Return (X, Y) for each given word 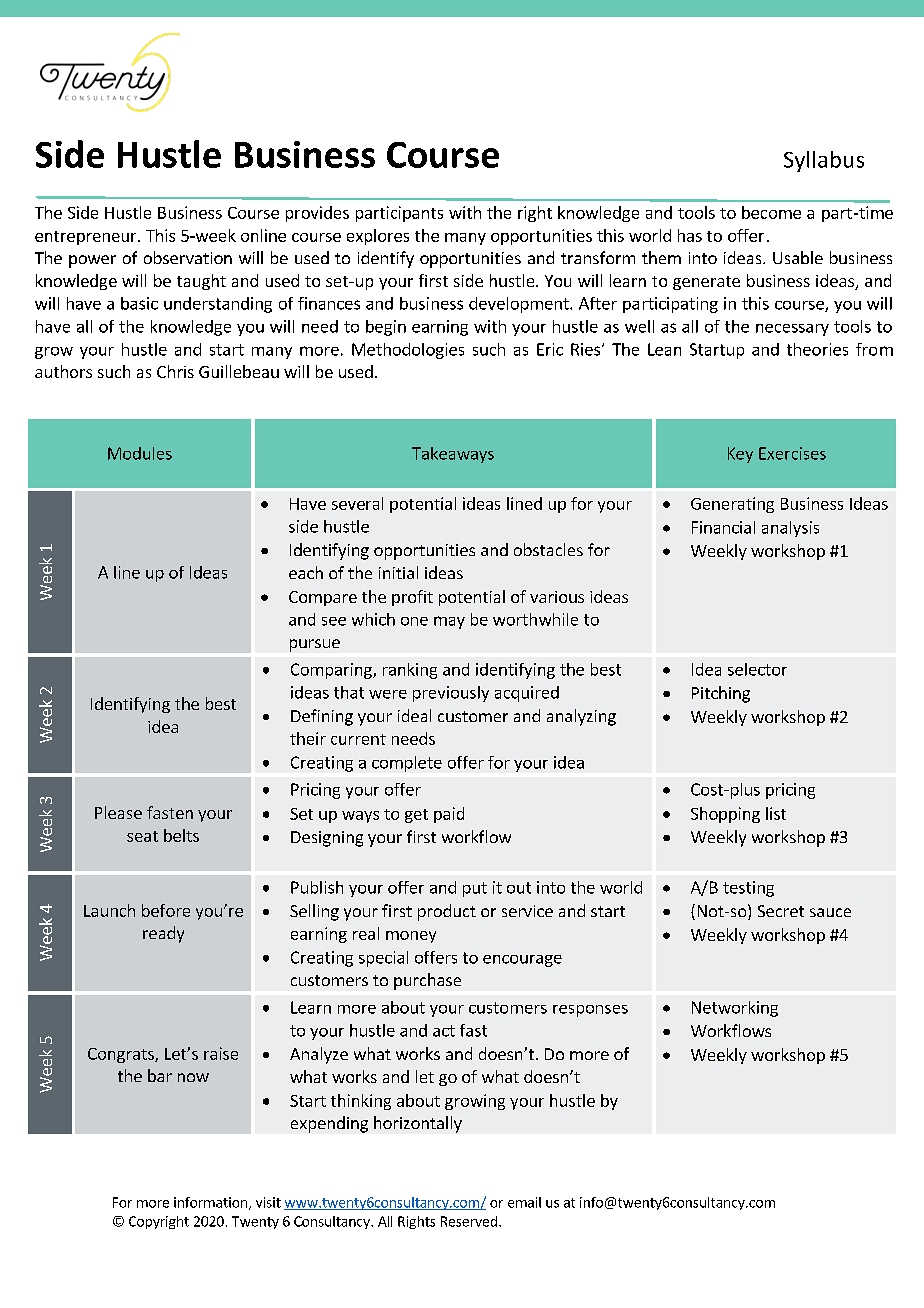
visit (268, 1202)
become (771, 212)
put (475, 889)
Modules (140, 453)
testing (748, 889)
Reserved (469, 1221)
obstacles (548, 549)
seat (142, 836)
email (524, 1202)
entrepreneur (87, 238)
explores (378, 237)
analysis (790, 529)
